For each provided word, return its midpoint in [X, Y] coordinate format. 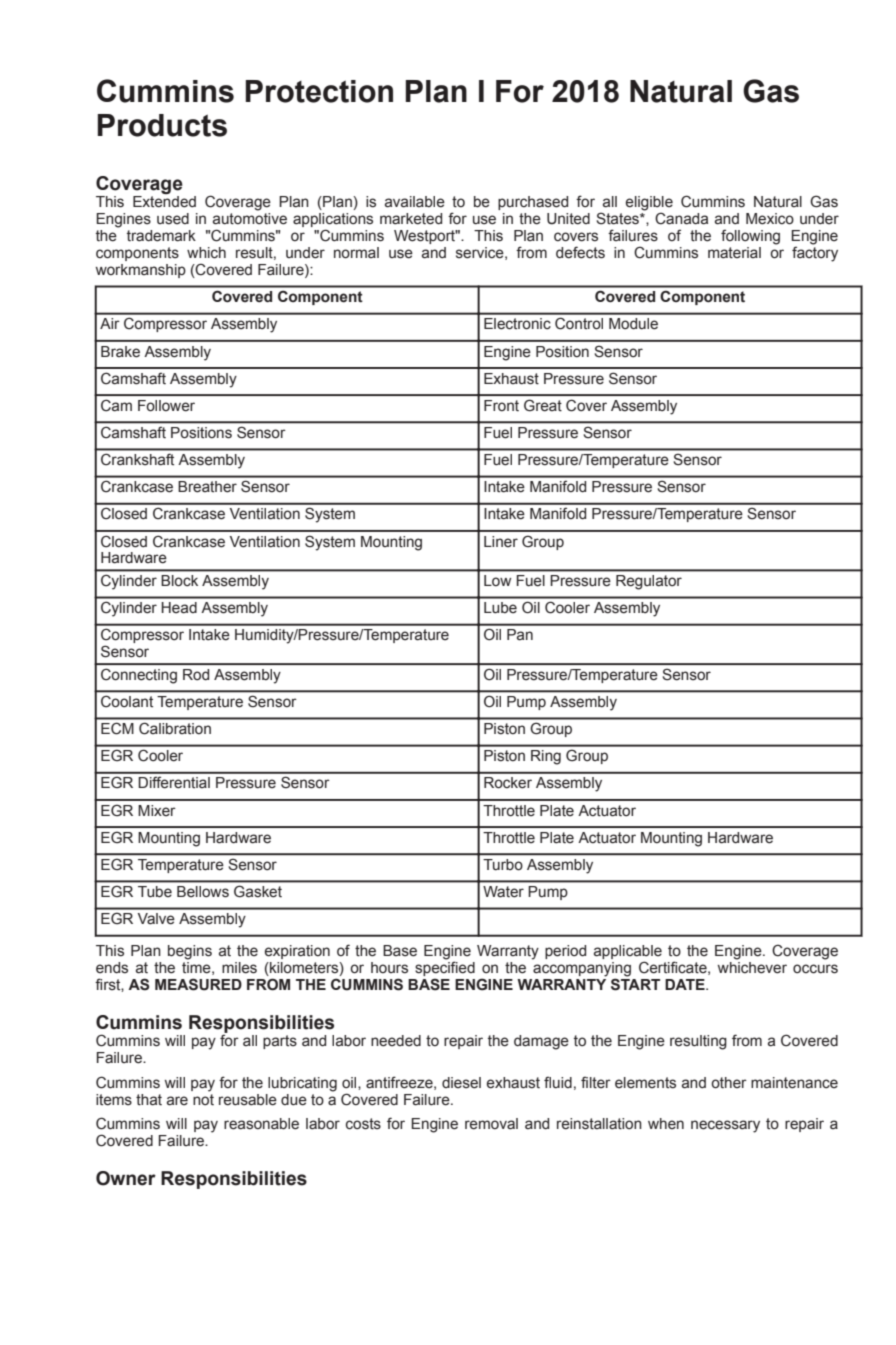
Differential [174, 782]
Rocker [508, 783]
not [203, 1098]
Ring [546, 757]
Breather [207, 487]
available [415, 202]
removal [491, 1124]
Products [162, 125]
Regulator [649, 582]
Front [501, 405]
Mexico [770, 219]
